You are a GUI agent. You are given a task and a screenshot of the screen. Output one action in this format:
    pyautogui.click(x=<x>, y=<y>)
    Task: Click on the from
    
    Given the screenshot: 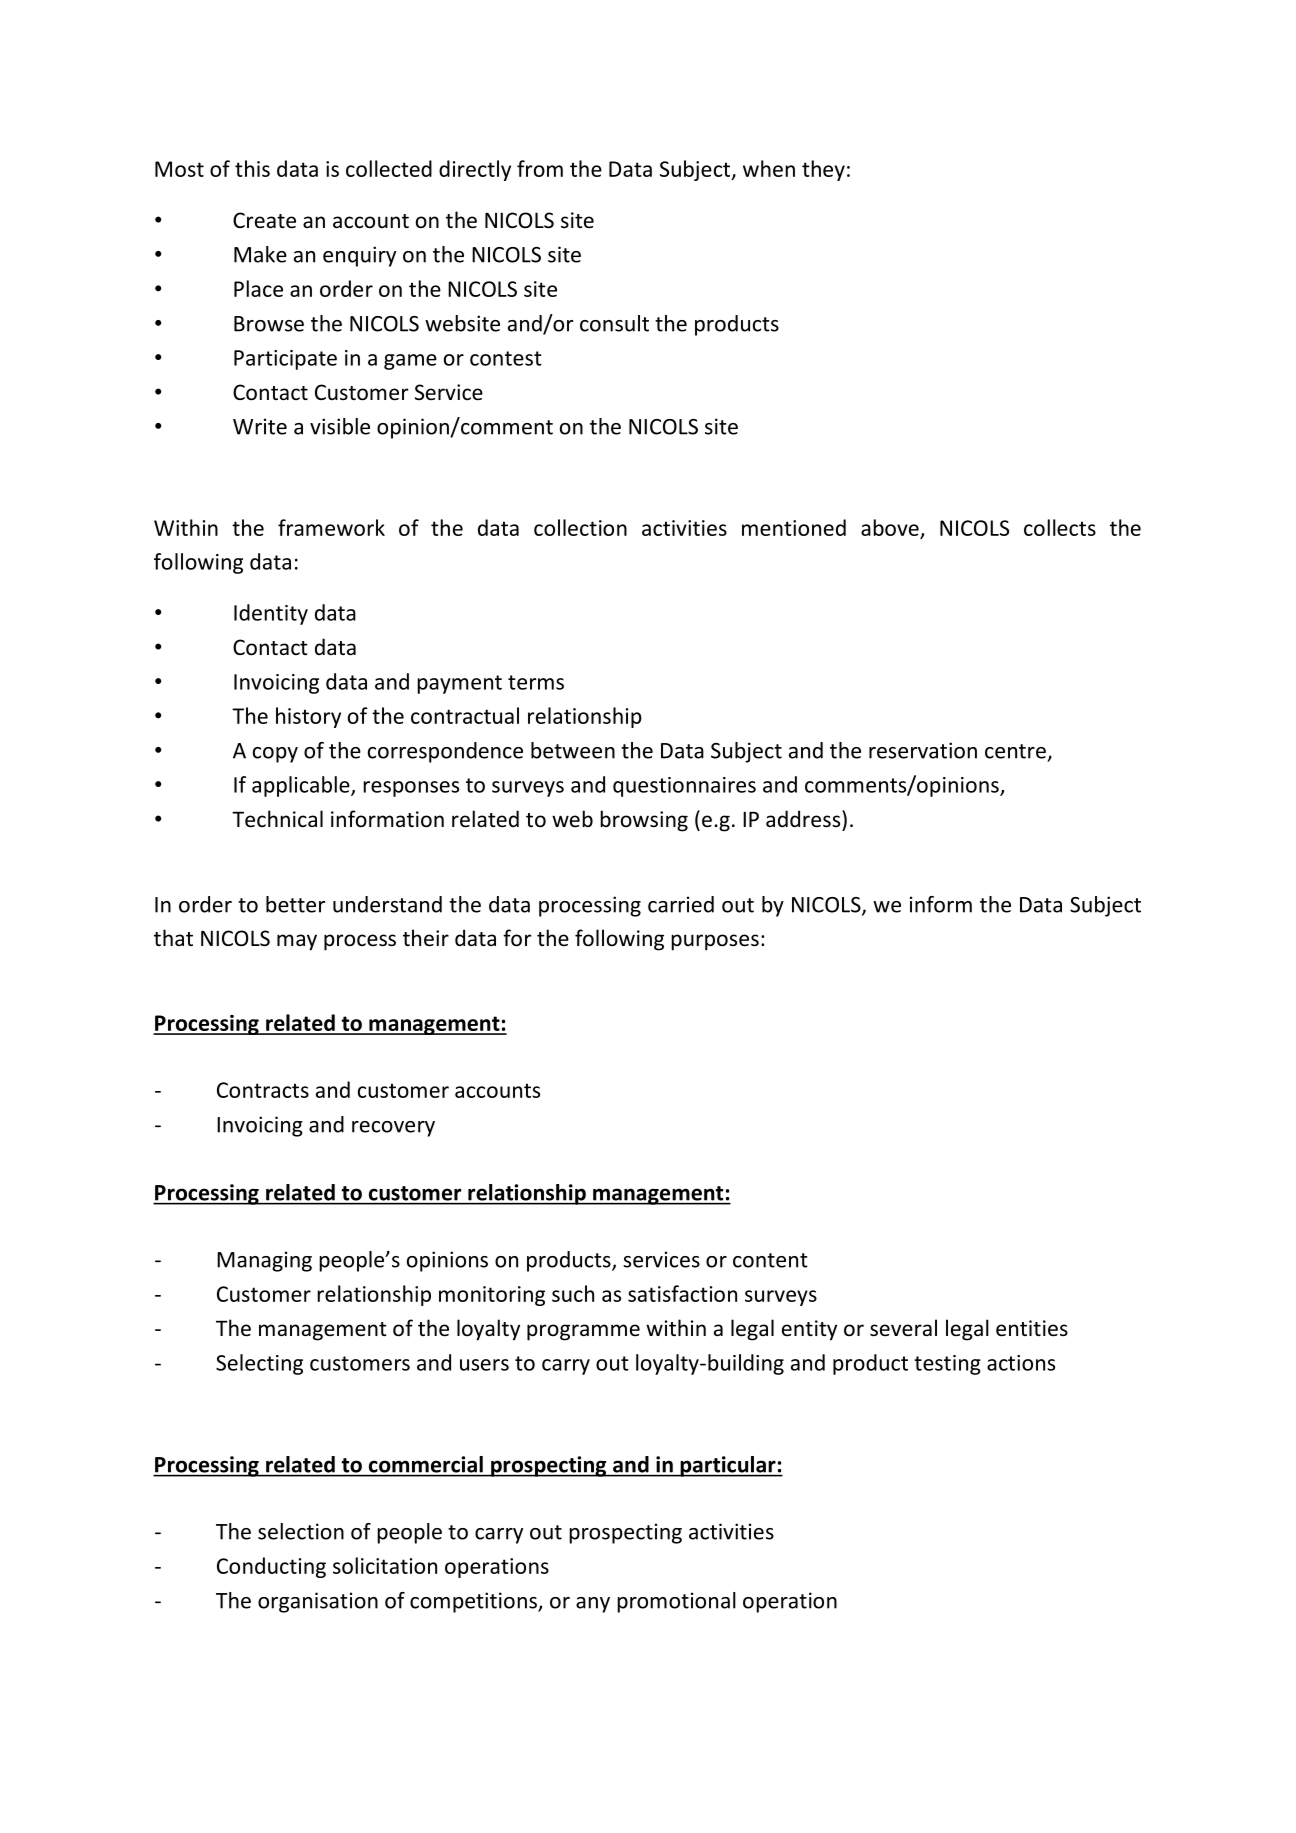 What is the action you would take?
    pyautogui.click(x=540, y=168)
